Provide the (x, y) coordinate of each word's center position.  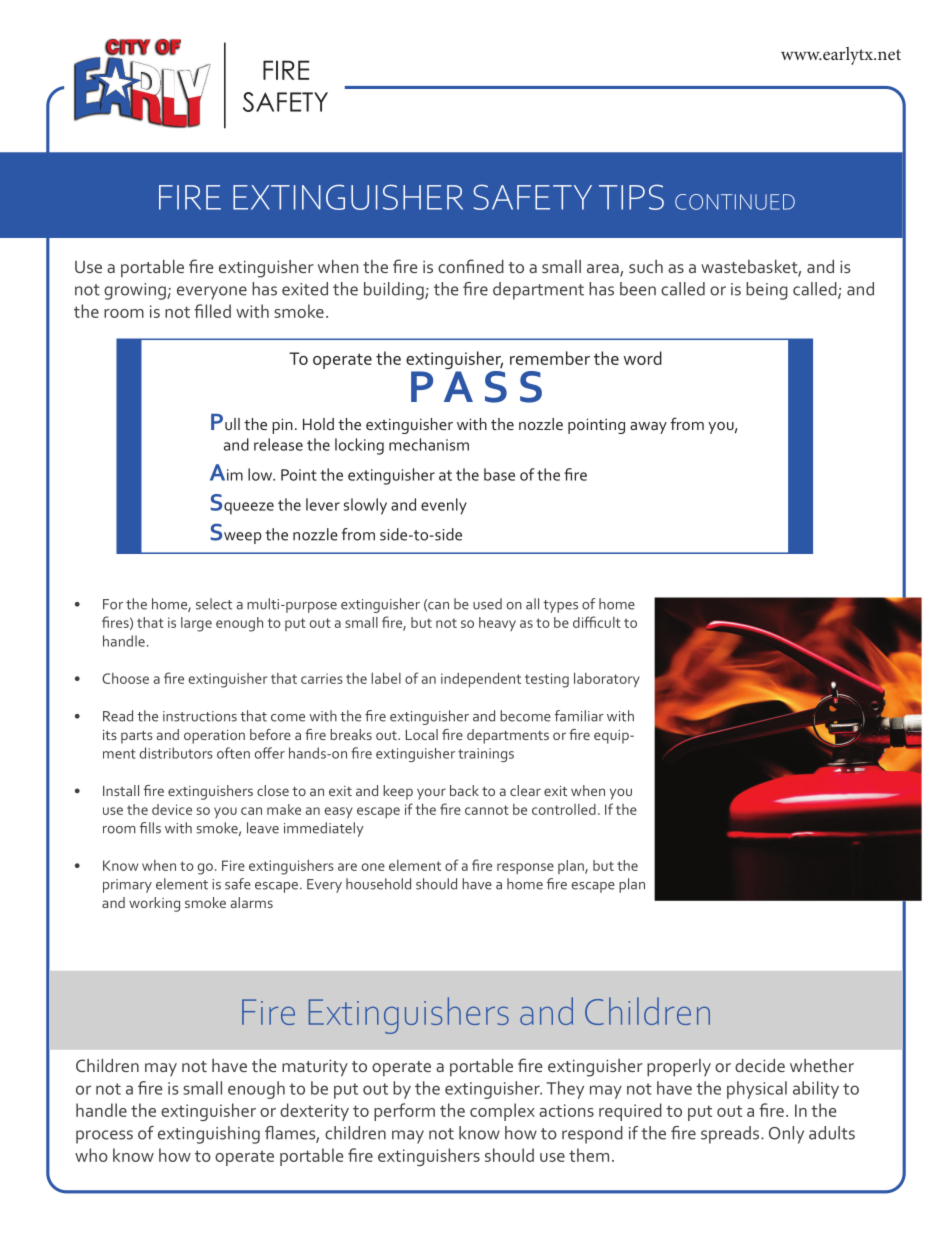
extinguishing (209, 1135)
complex (502, 1112)
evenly (444, 506)
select (214, 604)
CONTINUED (735, 202)
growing (136, 291)
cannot (487, 810)
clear (525, 790)
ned (490, 266)
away (648, 428)
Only (786, 1135)
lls (155, 828)
